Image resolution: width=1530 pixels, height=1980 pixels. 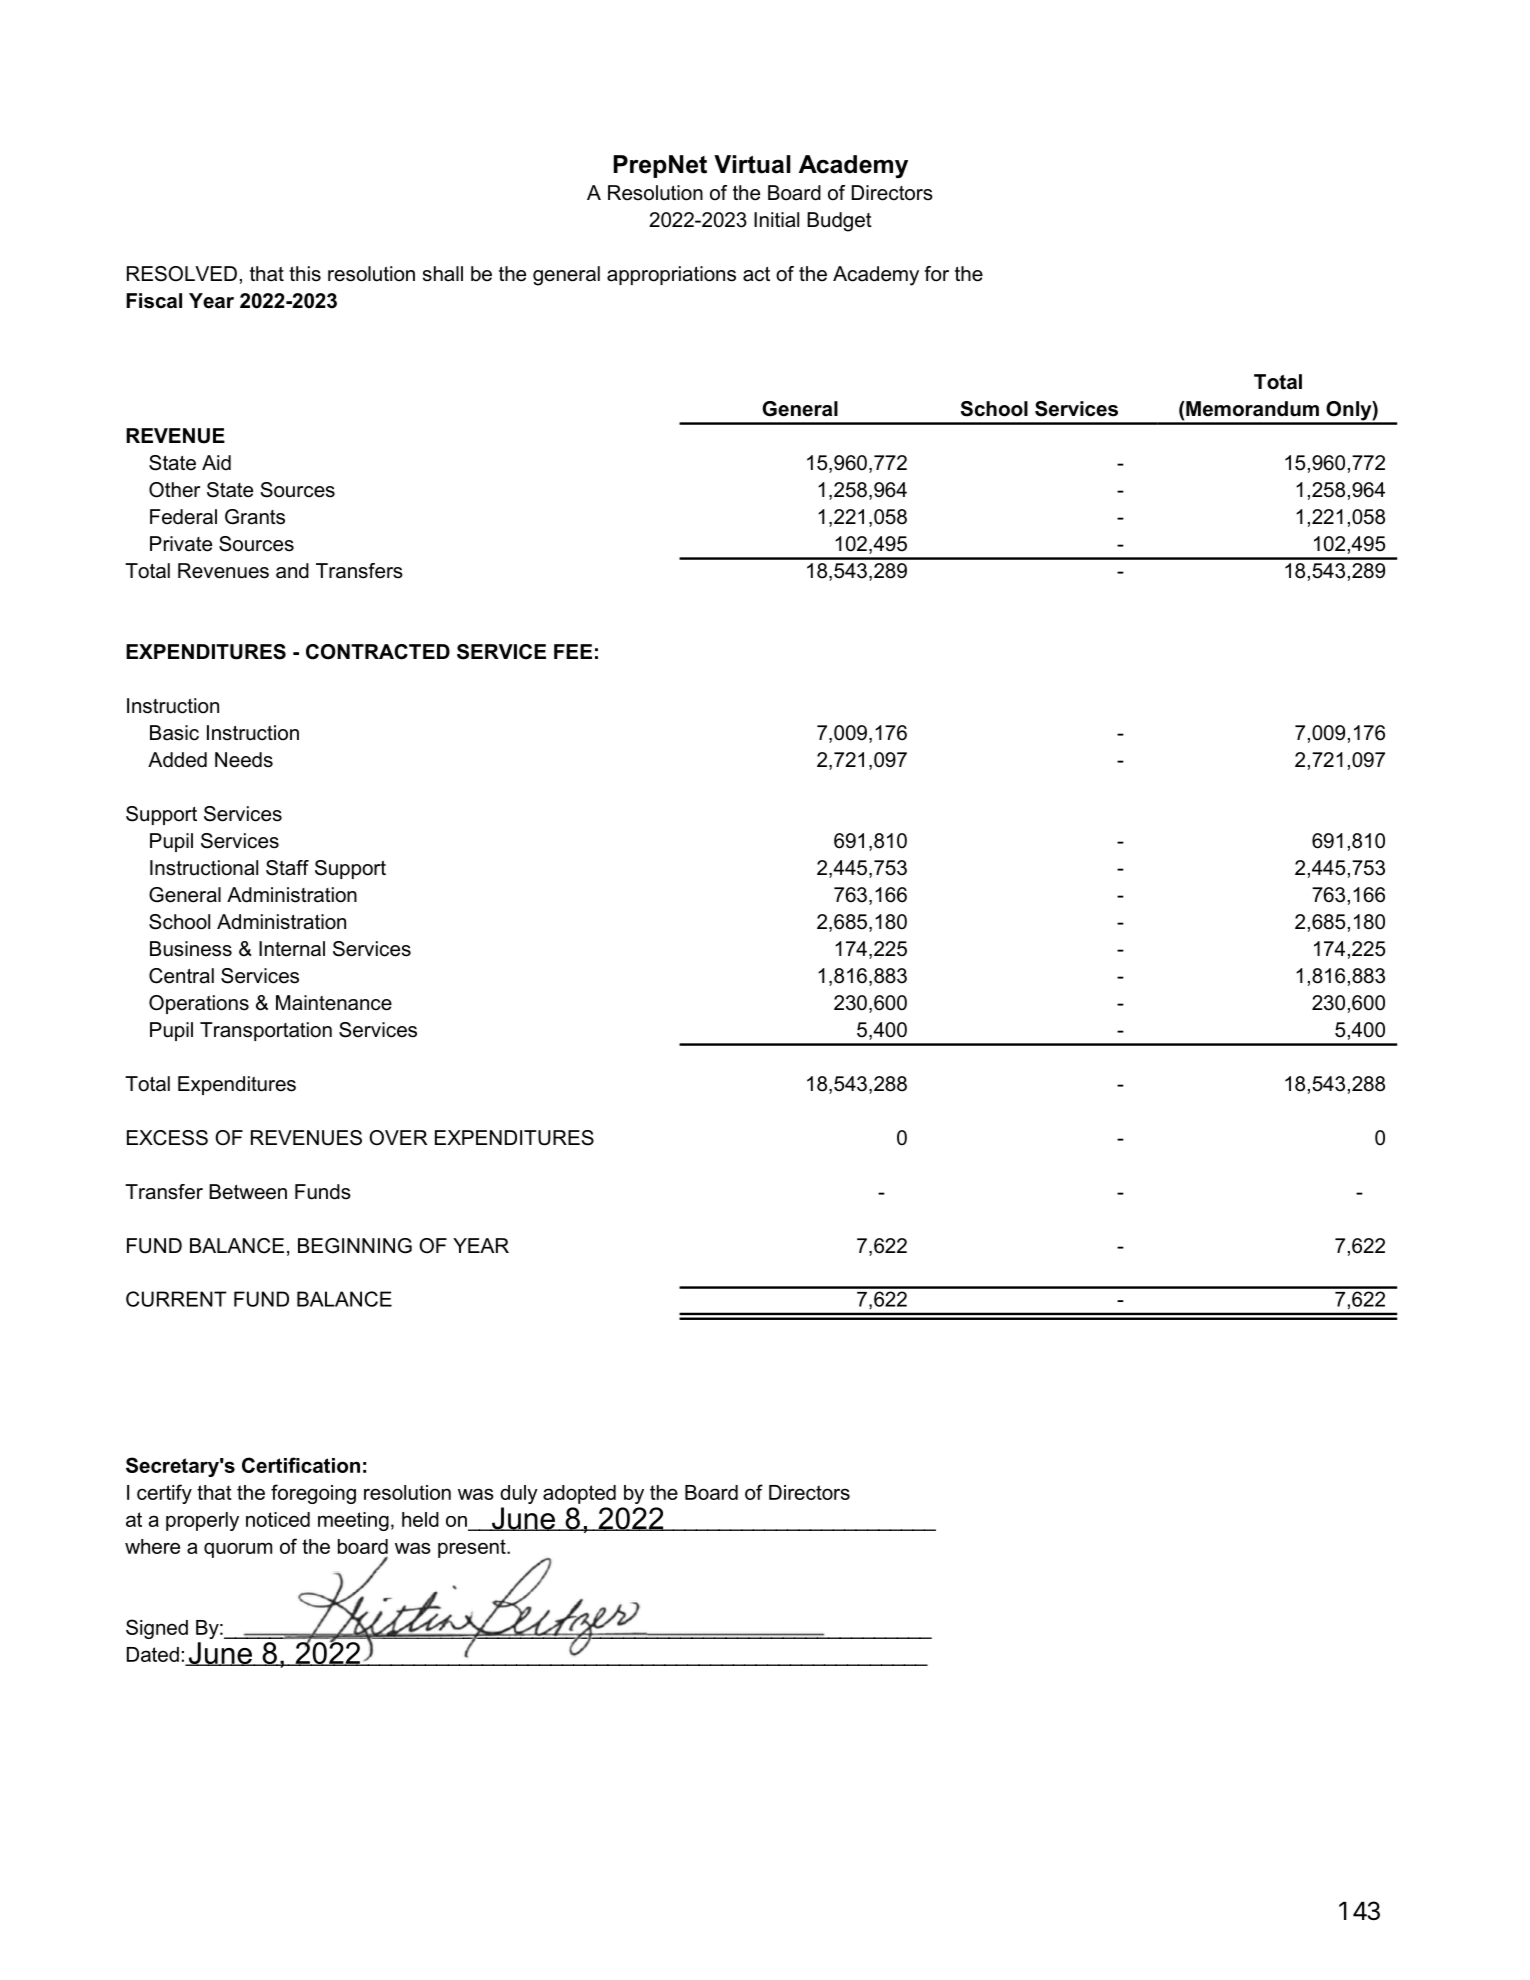 I want to click on FEE, so click(x=573, y=651).
